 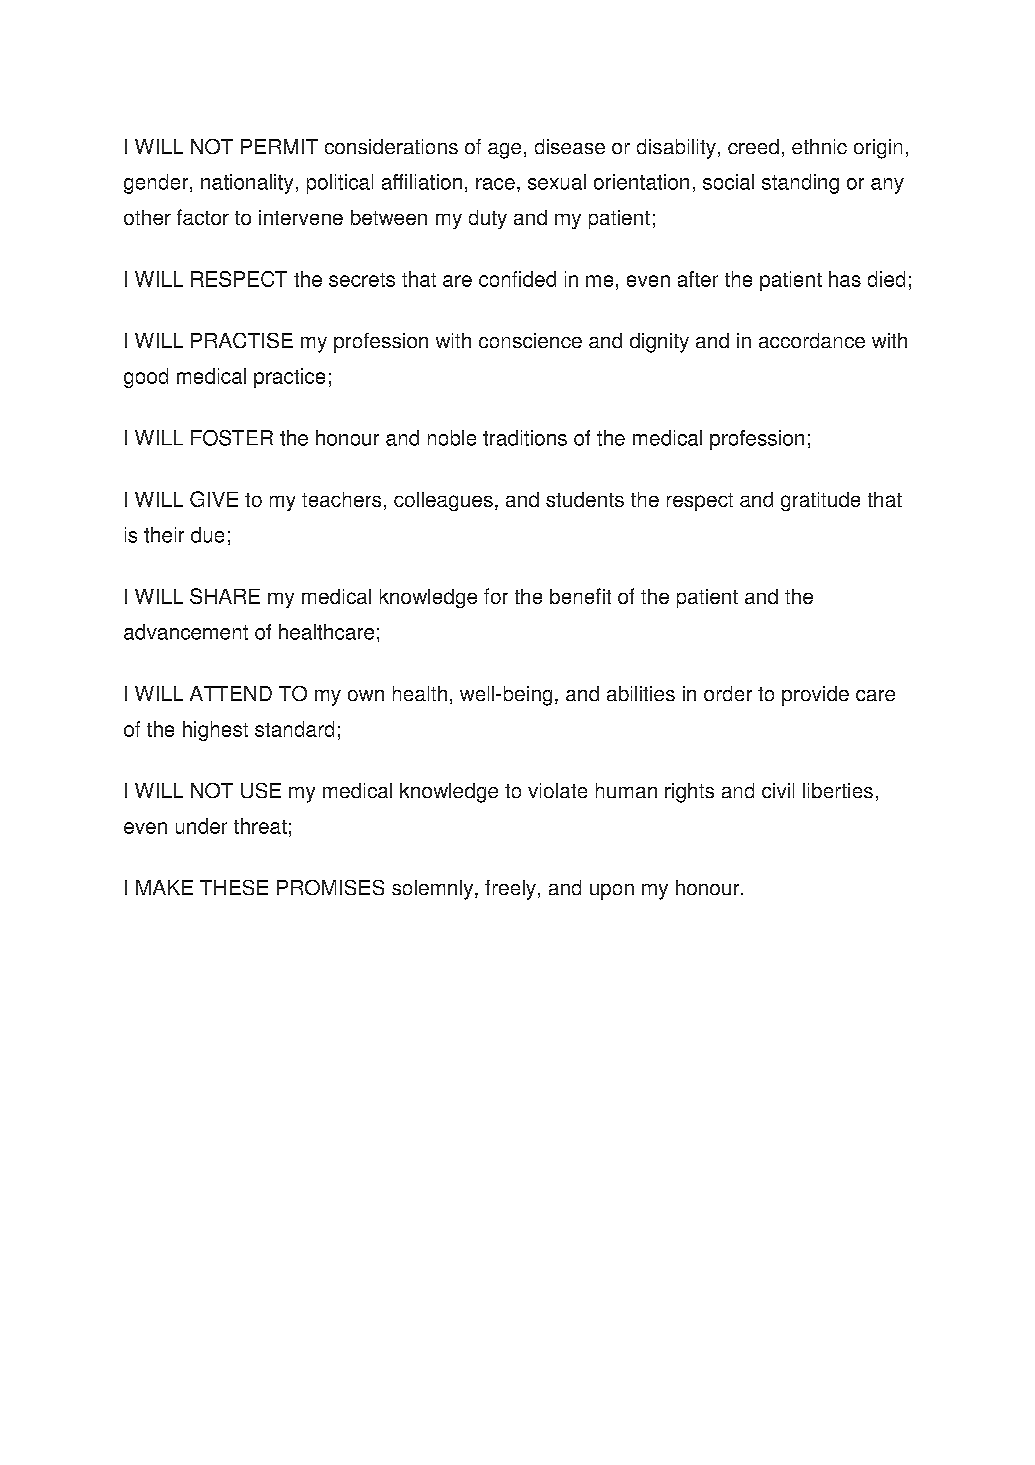 I want to click on for, so click(x=496, y=596).
